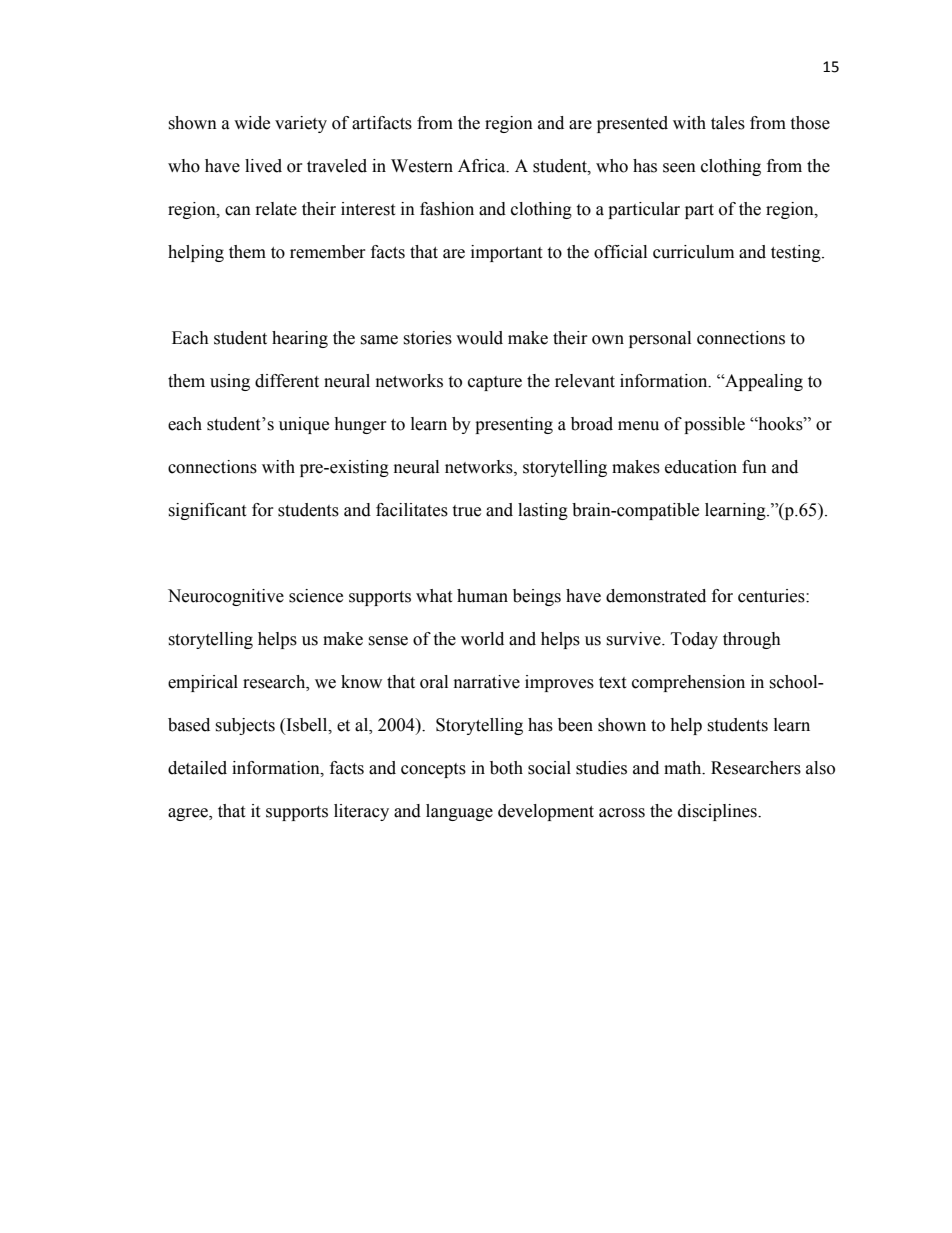  I want to click on wide, so click(252, 123).
